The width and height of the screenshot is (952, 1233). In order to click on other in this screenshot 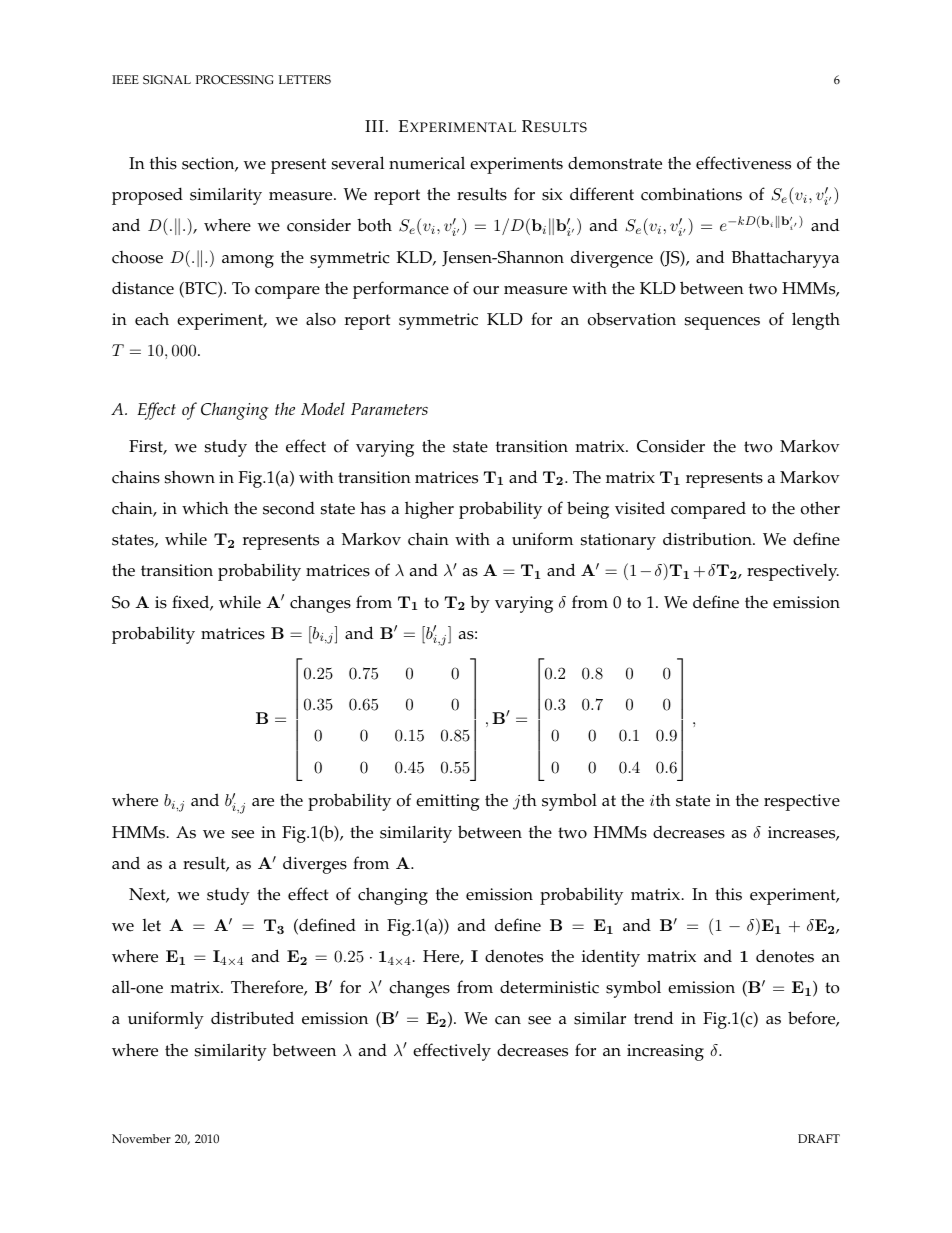, I will do `click(820, 508)`.
